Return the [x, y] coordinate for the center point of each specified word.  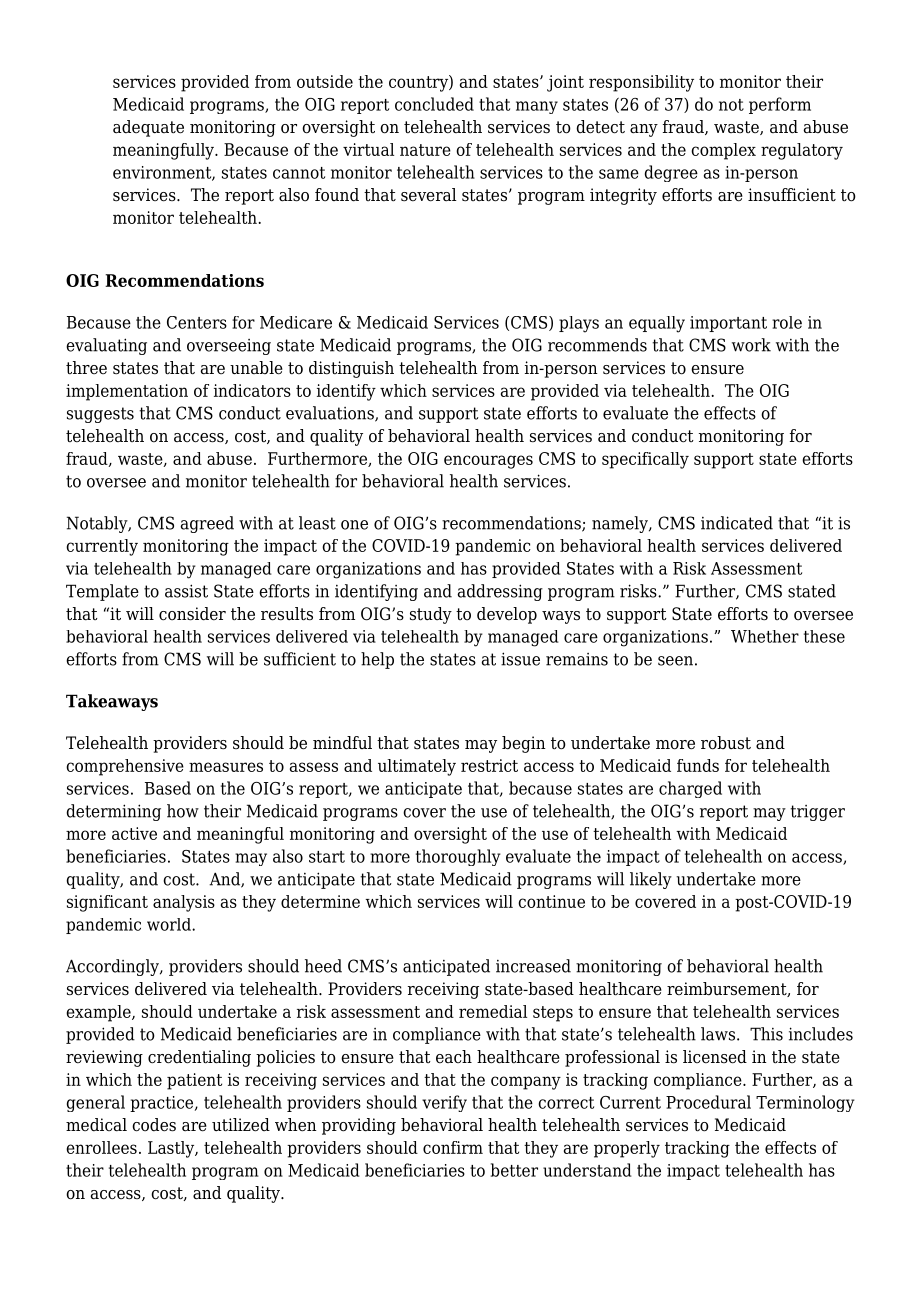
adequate [148, 128]
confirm [453, 1147]
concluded [434, 104]
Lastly [172, 1149]
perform [780, 105]
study [431, 615]
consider [192, 614]
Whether [765, 636]
